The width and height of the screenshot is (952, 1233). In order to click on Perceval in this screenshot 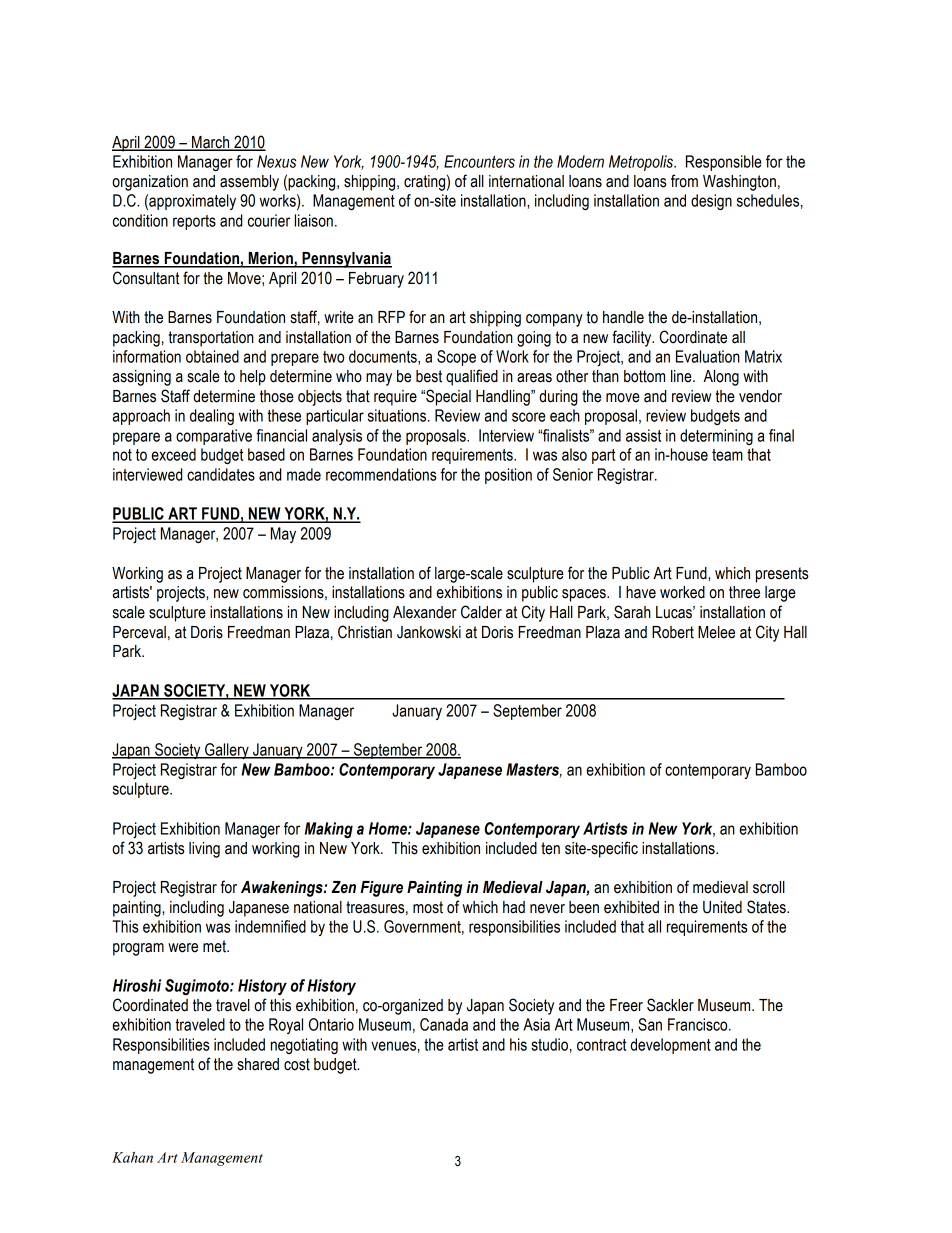, I will do `click(139, 632)`.
